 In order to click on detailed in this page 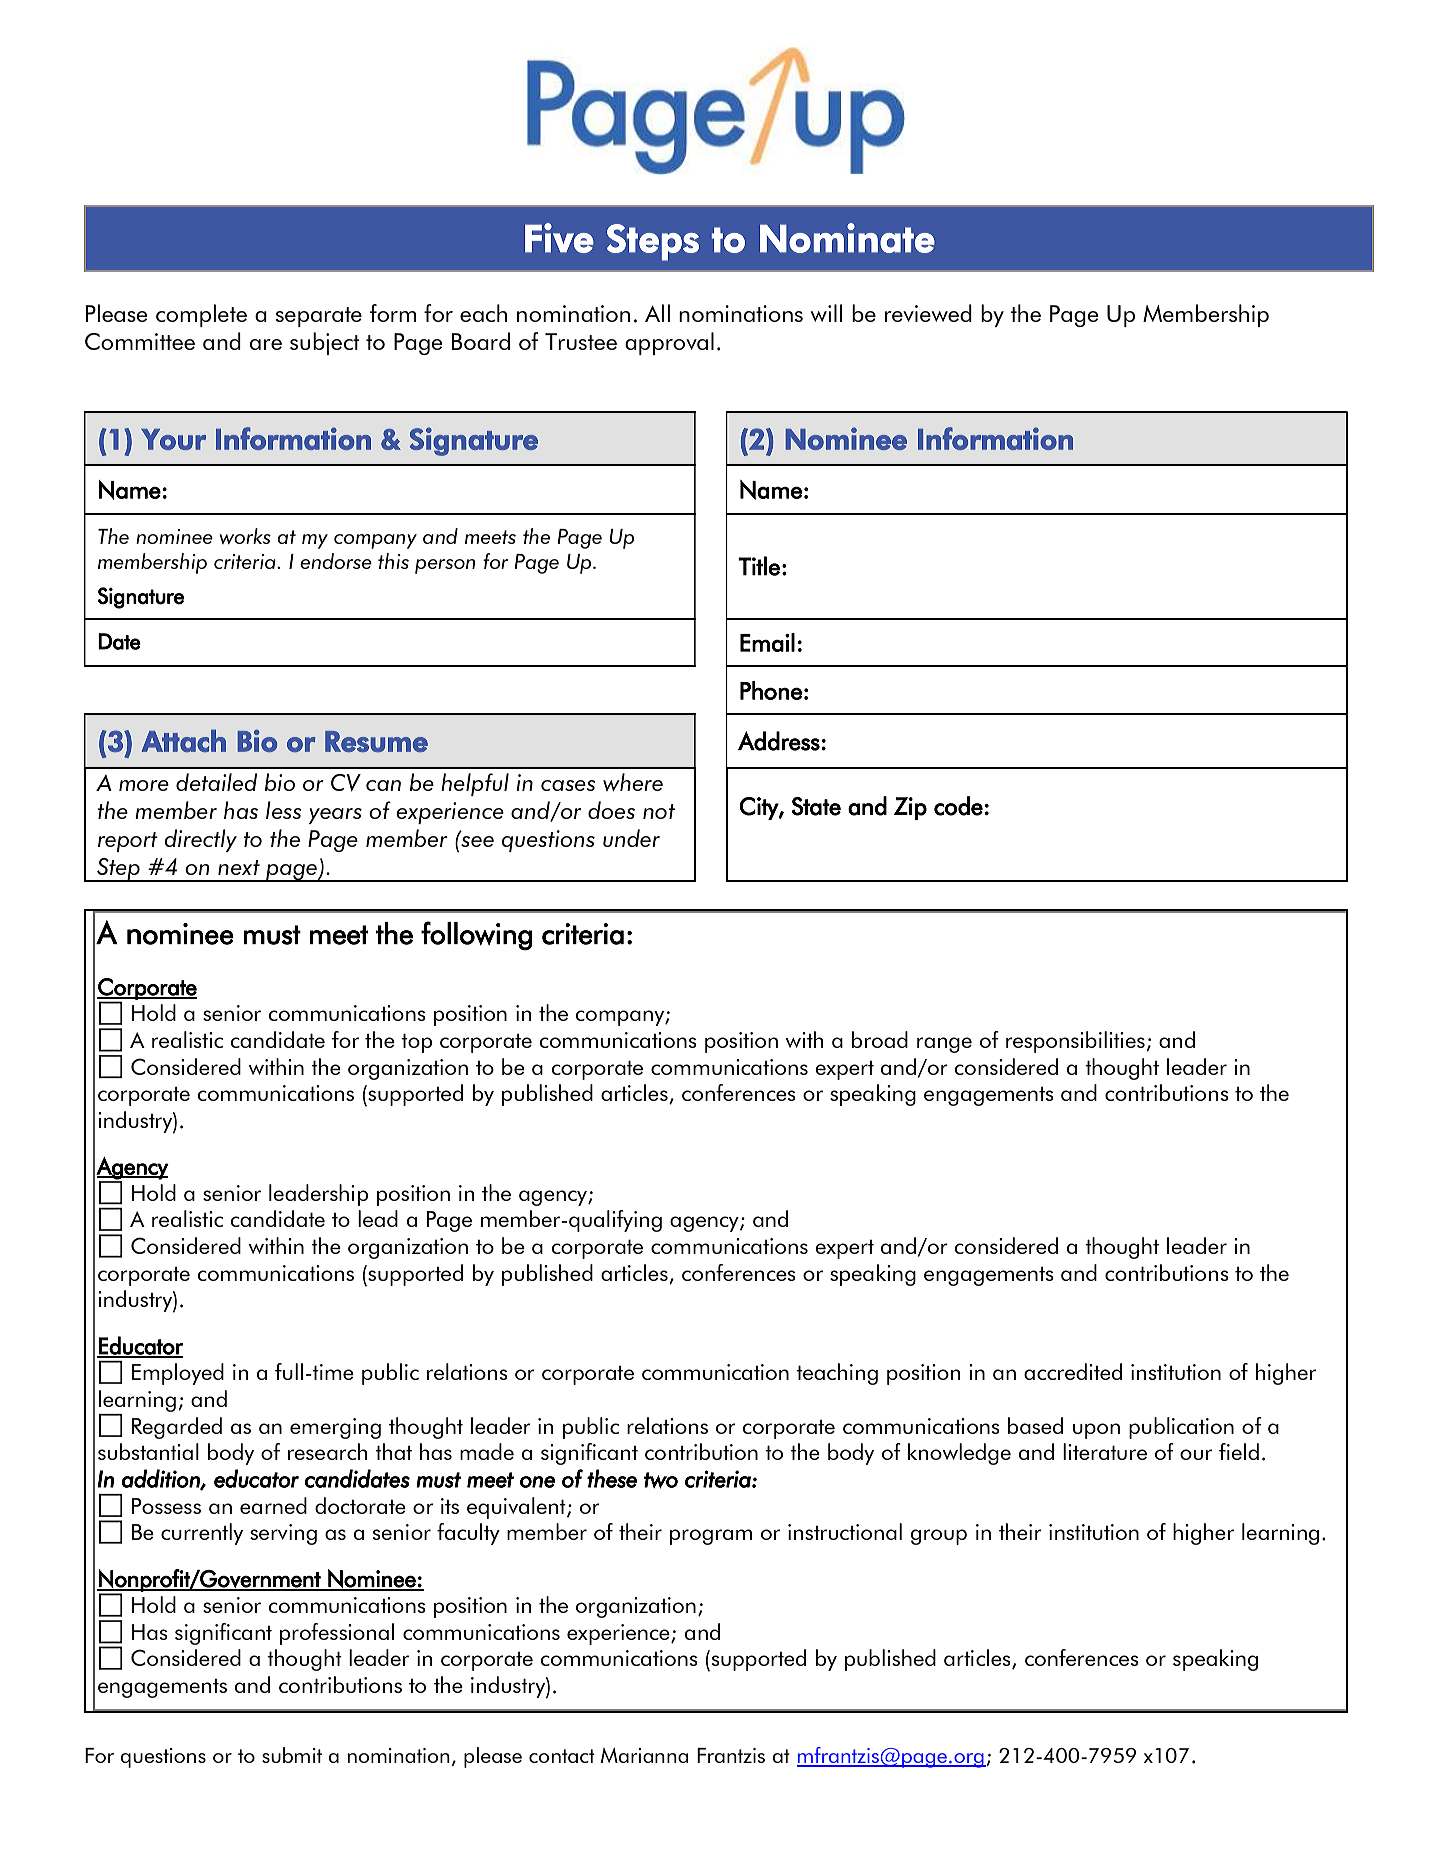, I will do `click(216, 782)`.
